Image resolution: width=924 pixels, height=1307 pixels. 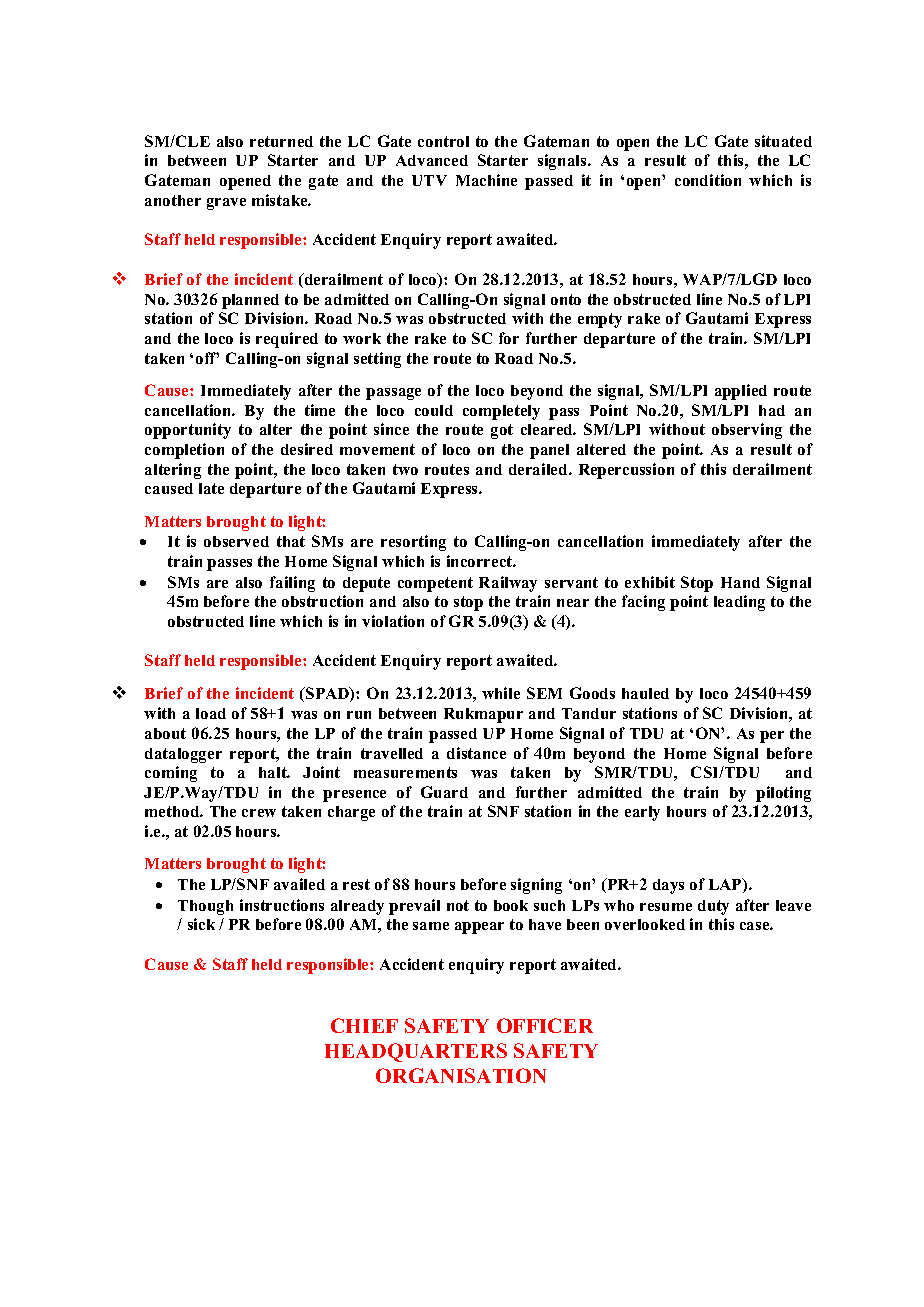 What do you see at coordinates (364, 1025) in the page?
I see `CHIEF` at bounding box center [364, 1025].
